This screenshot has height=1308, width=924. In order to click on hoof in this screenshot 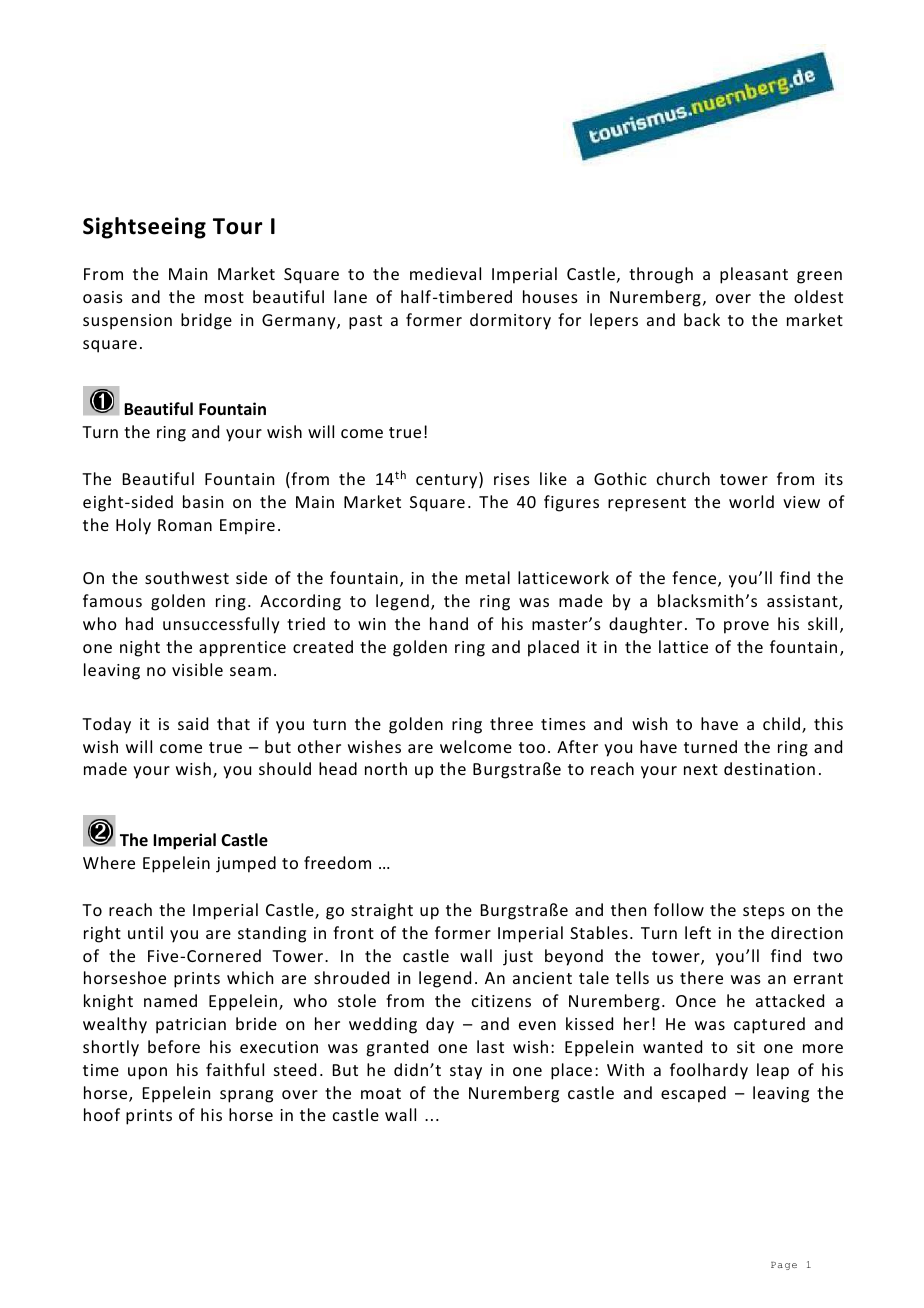, I will do `click(102, 1114)`.
